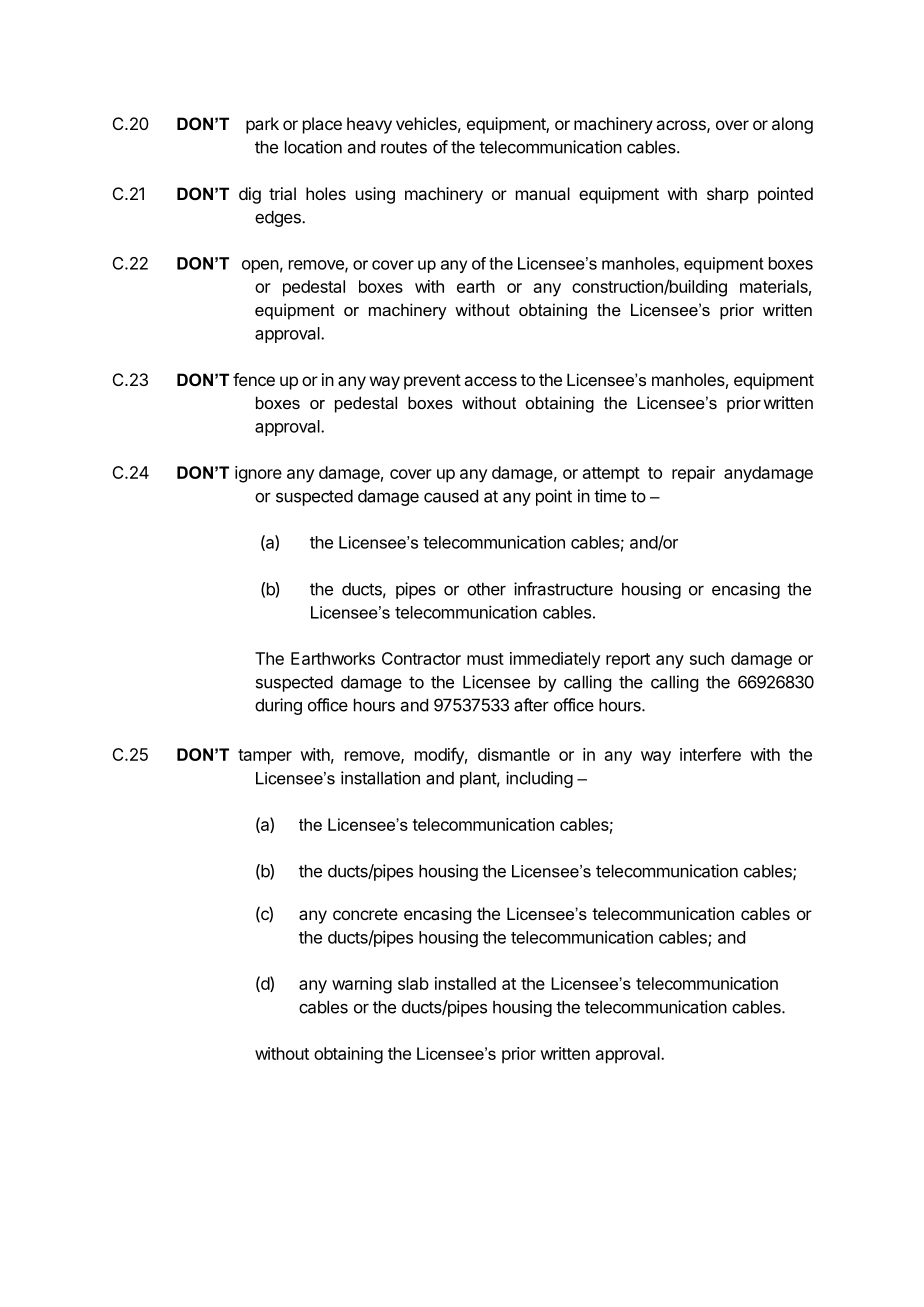  I want to click on ignore, so click(258, 474).
